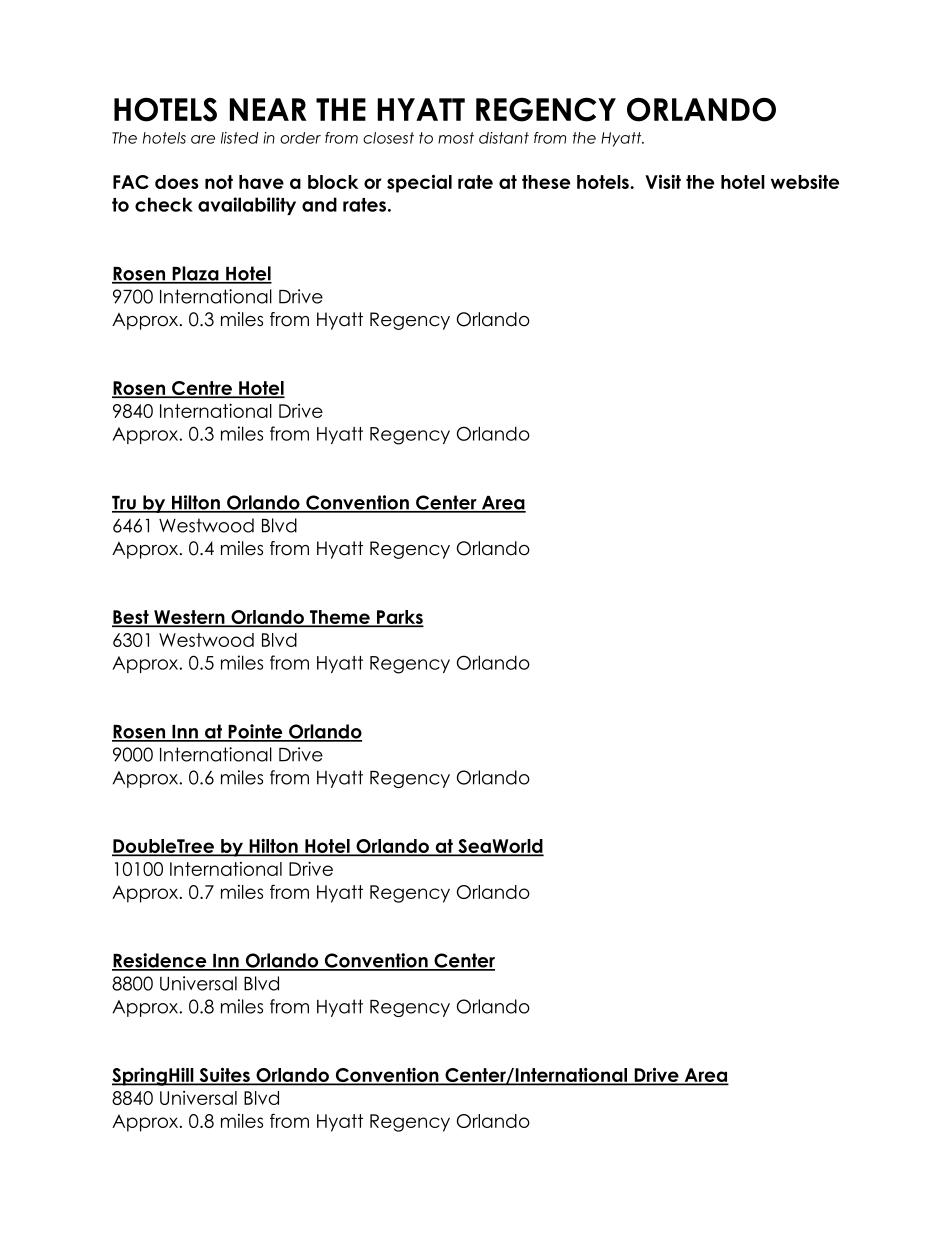 This screenshot has width=952, height=1233. I want to click on listed, so click(239, 138).
